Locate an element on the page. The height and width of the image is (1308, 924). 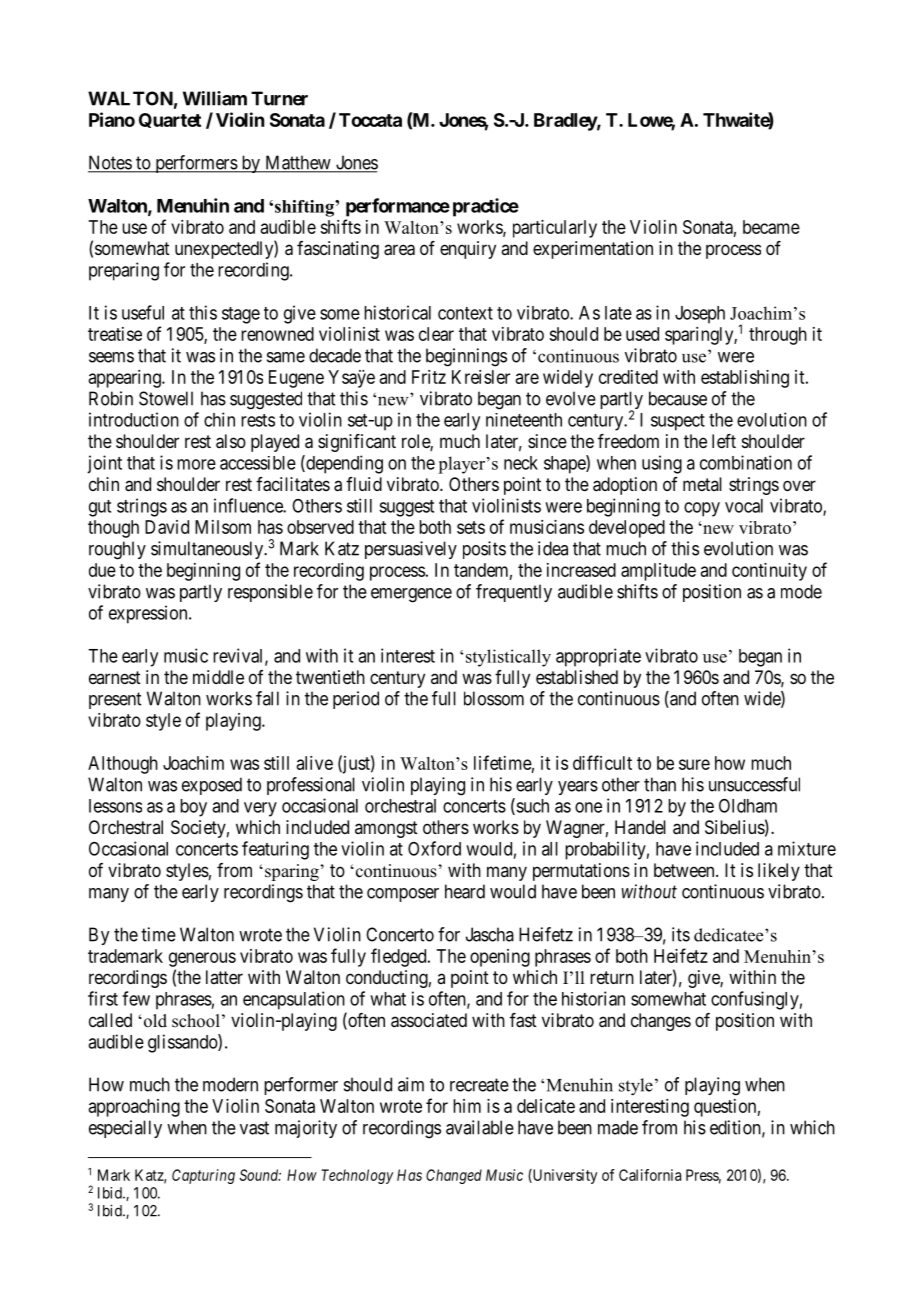
stylistically is located at coordinates (508, 658).
